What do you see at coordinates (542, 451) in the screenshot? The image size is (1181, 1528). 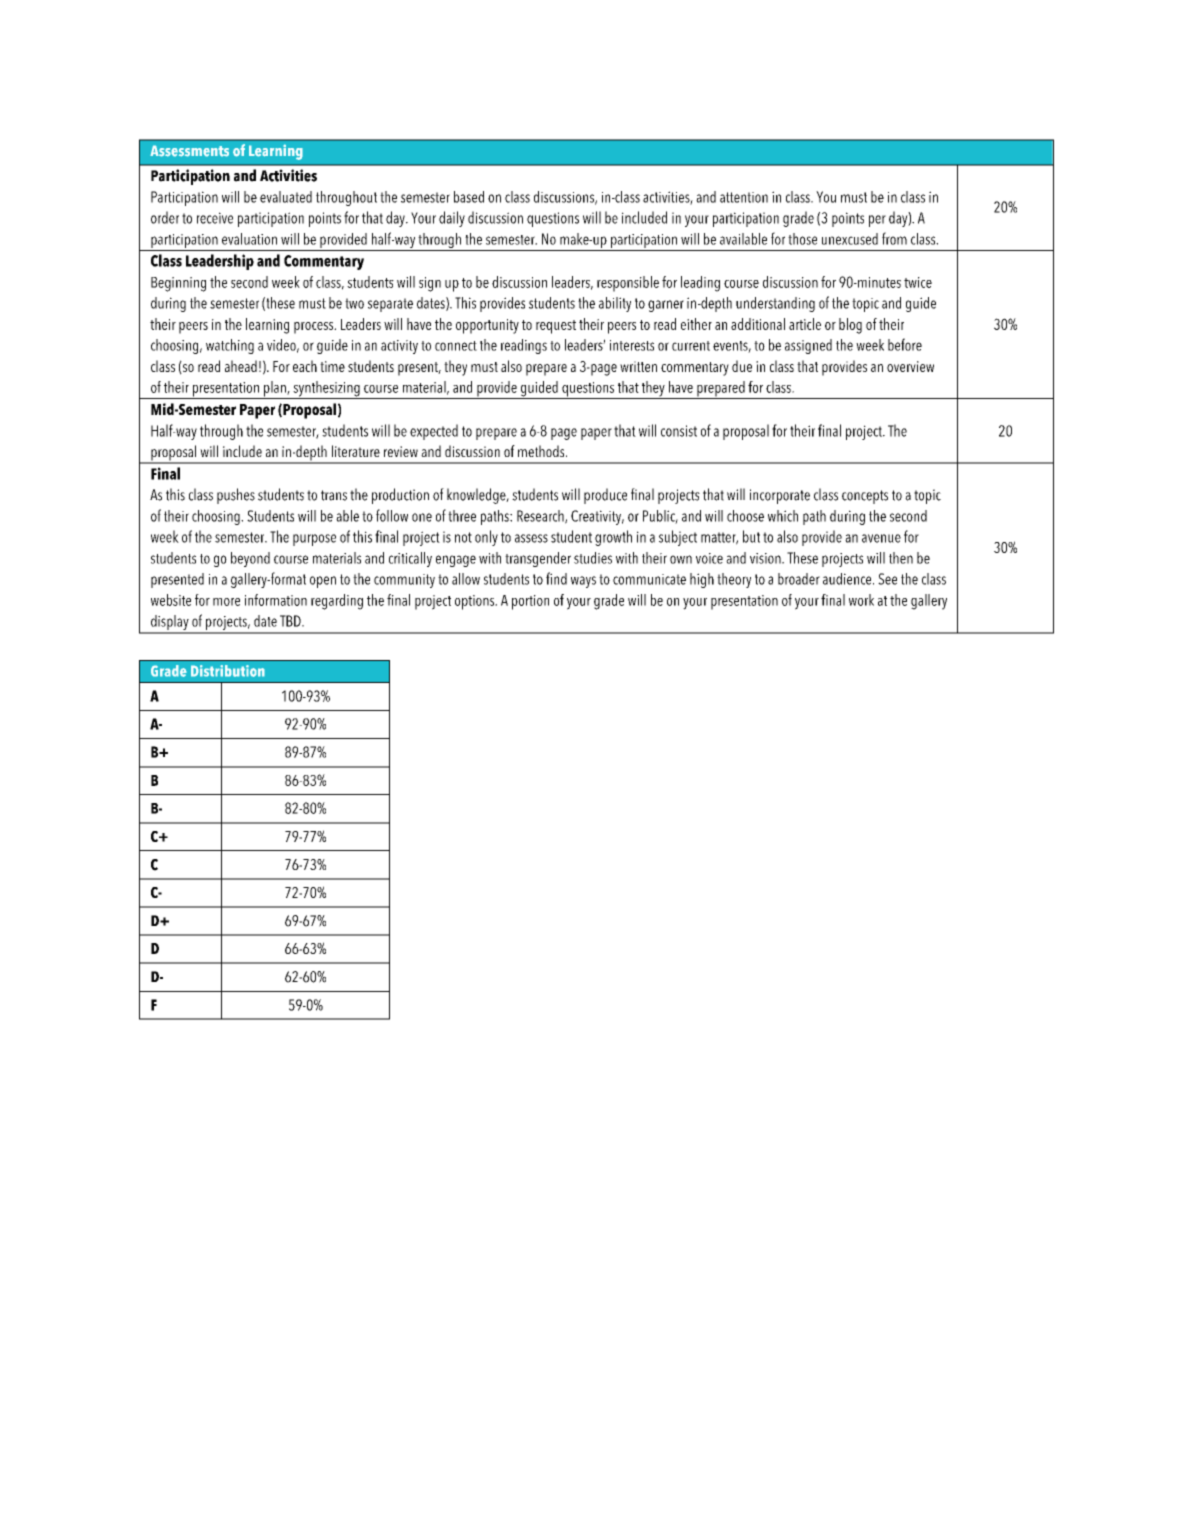 I see `methods` at bounding box center [542, 451].
